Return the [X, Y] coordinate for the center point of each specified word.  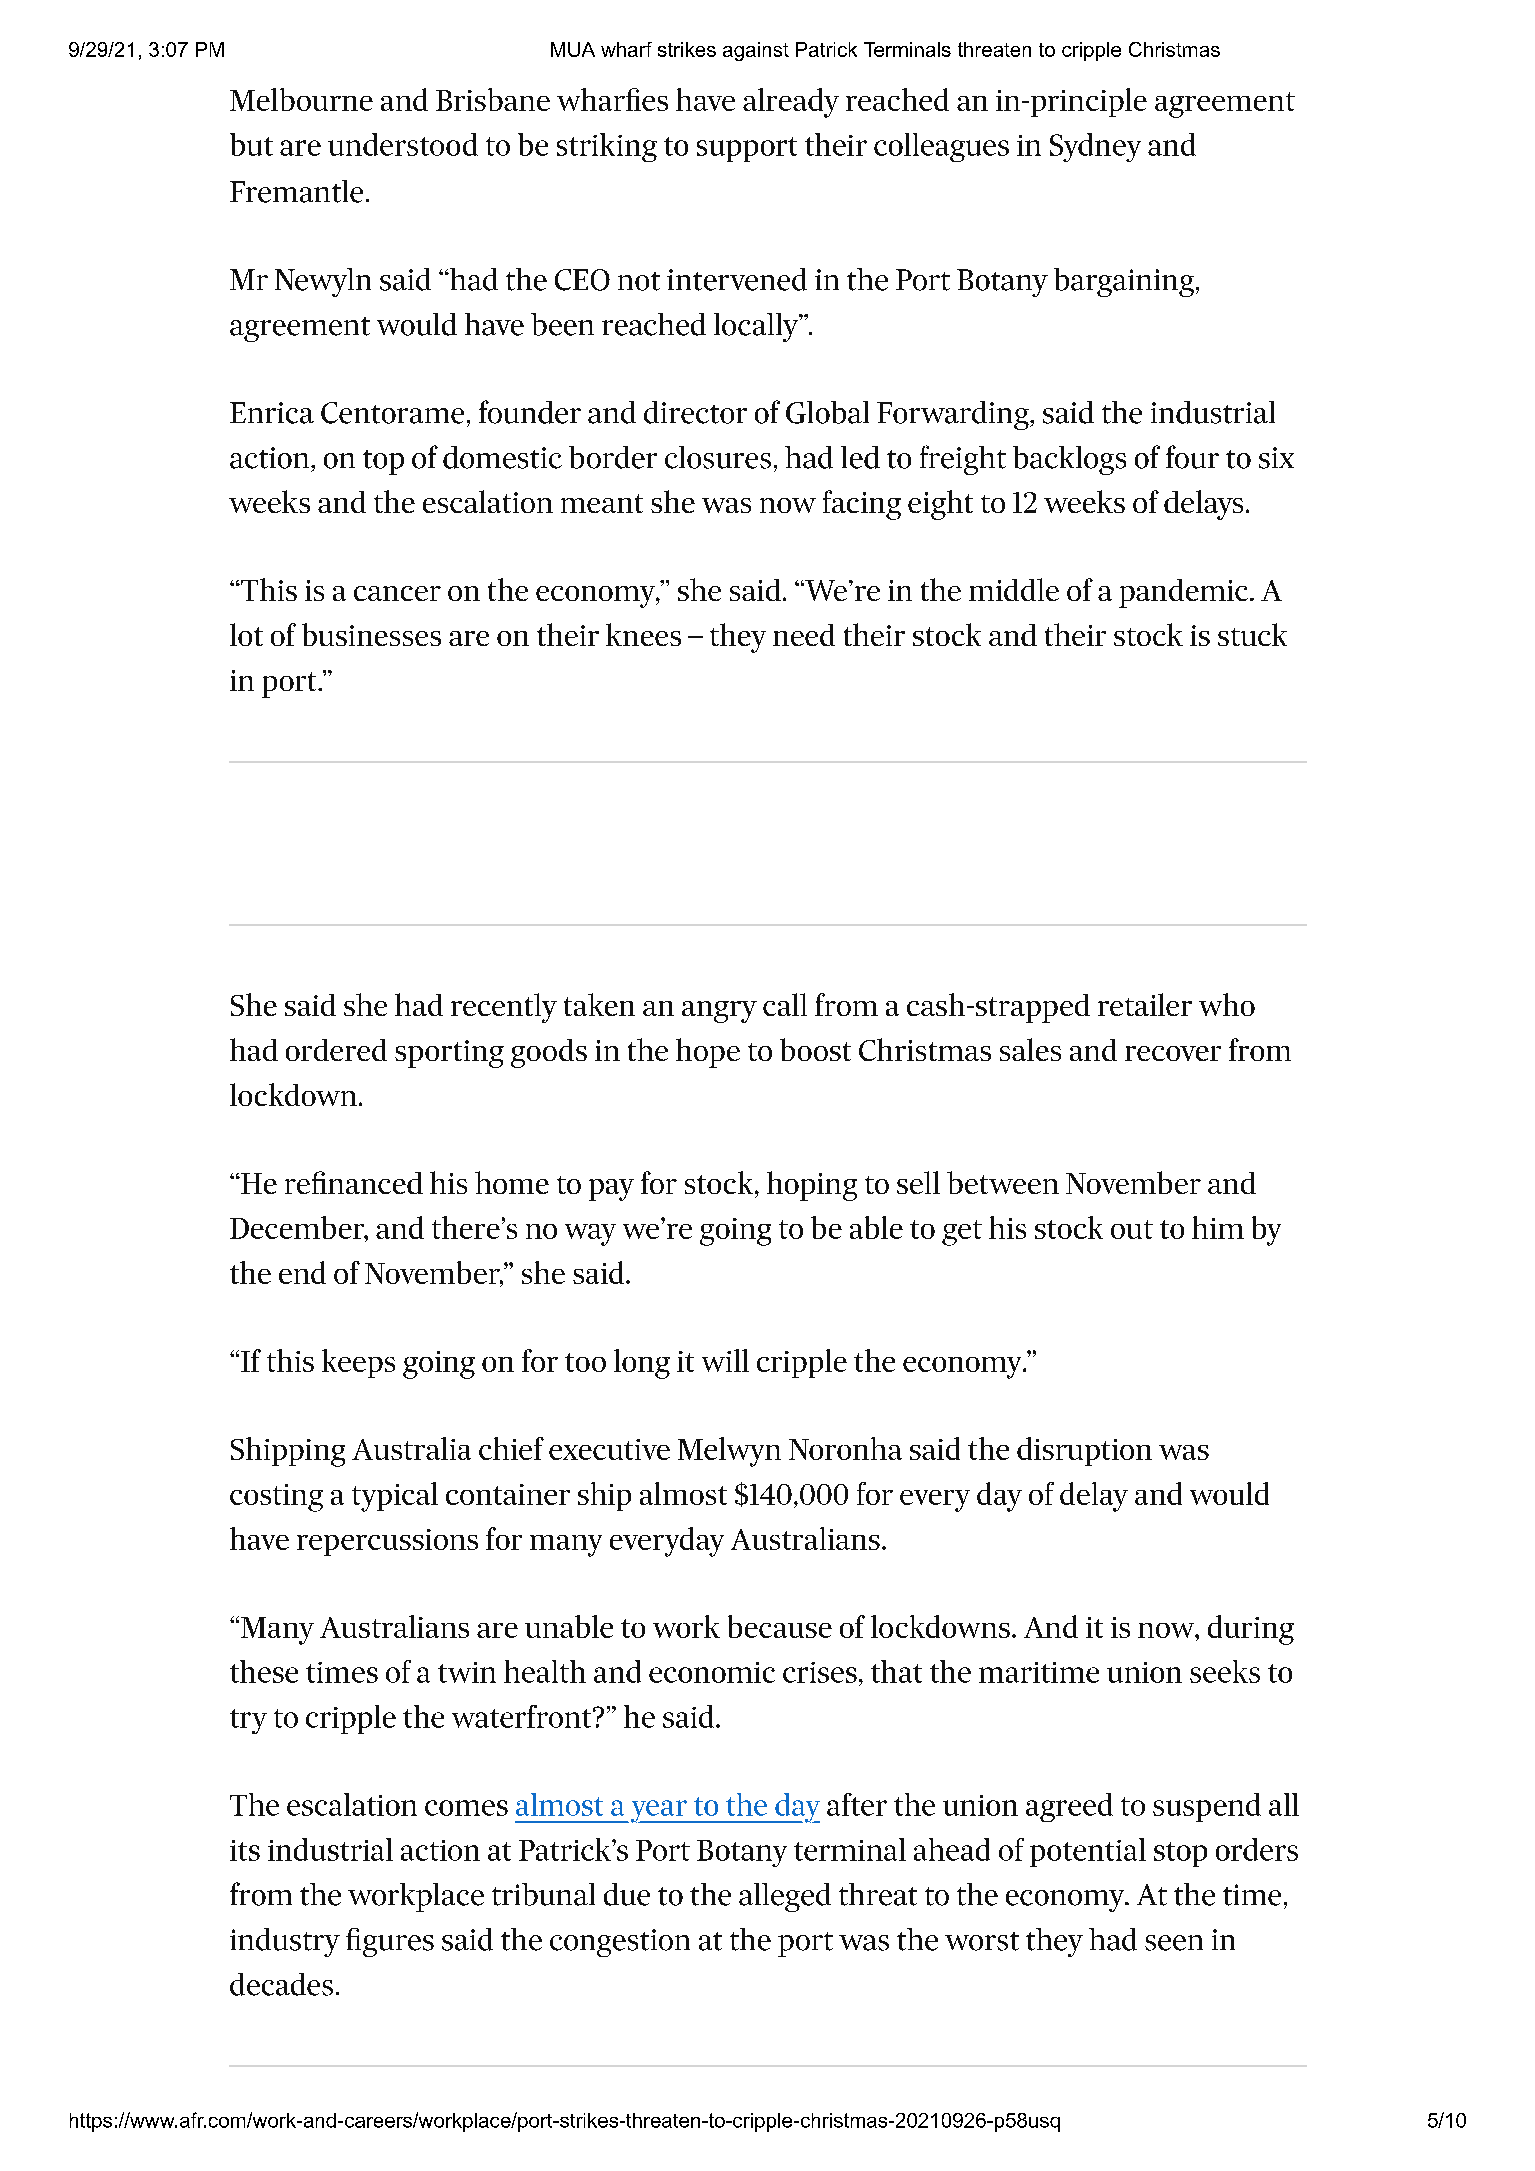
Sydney [1095, 147]
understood [403, 144]
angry [719, 1012]
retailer [1145, 1004]
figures [390, 1942]
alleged [785, 1897]
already [791, 103]
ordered [336, 1050]
